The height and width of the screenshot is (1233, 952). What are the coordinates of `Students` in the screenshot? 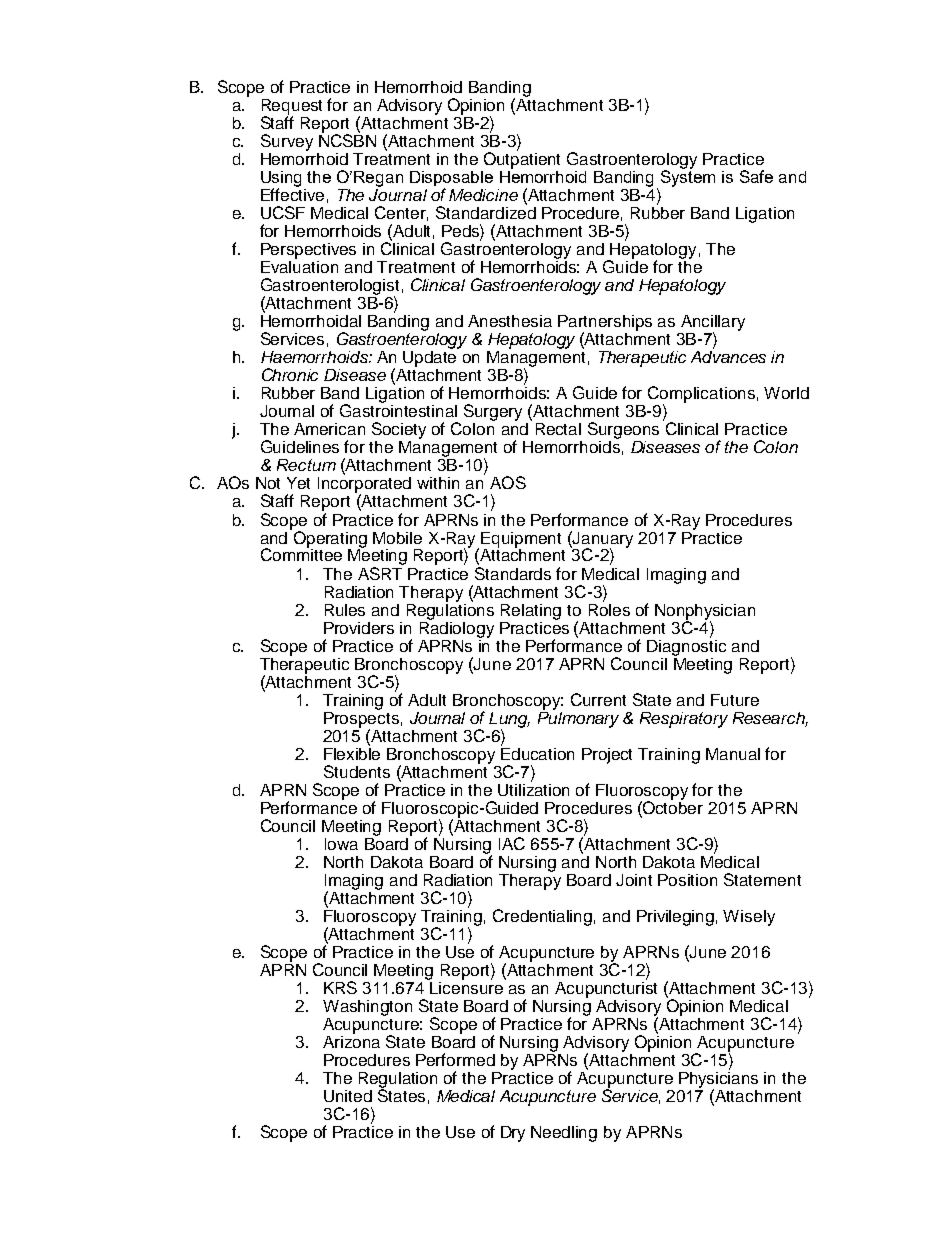 It's located at (357, 771).
